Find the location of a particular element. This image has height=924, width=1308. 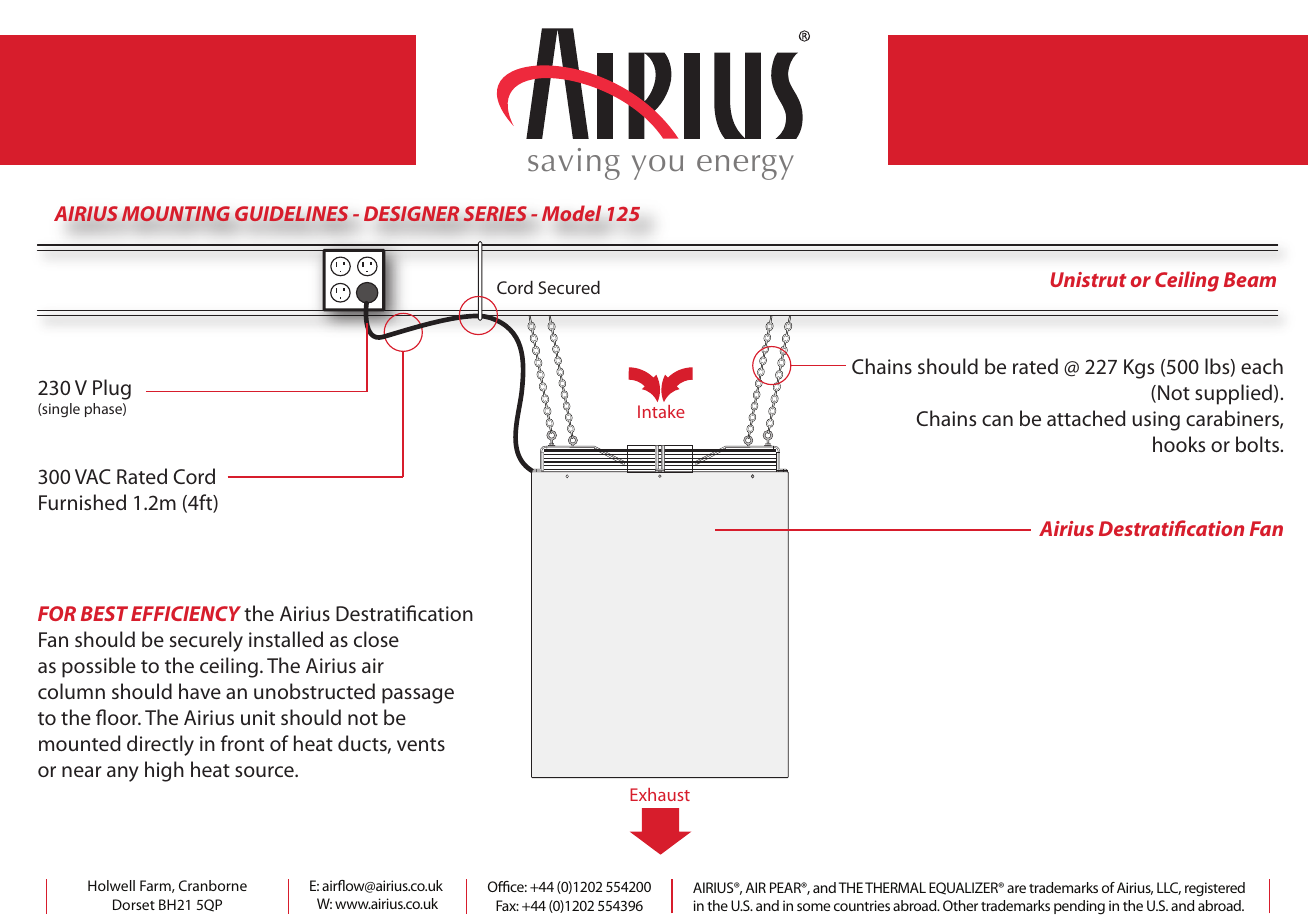

VAC is located at coordinates (92, 476).
